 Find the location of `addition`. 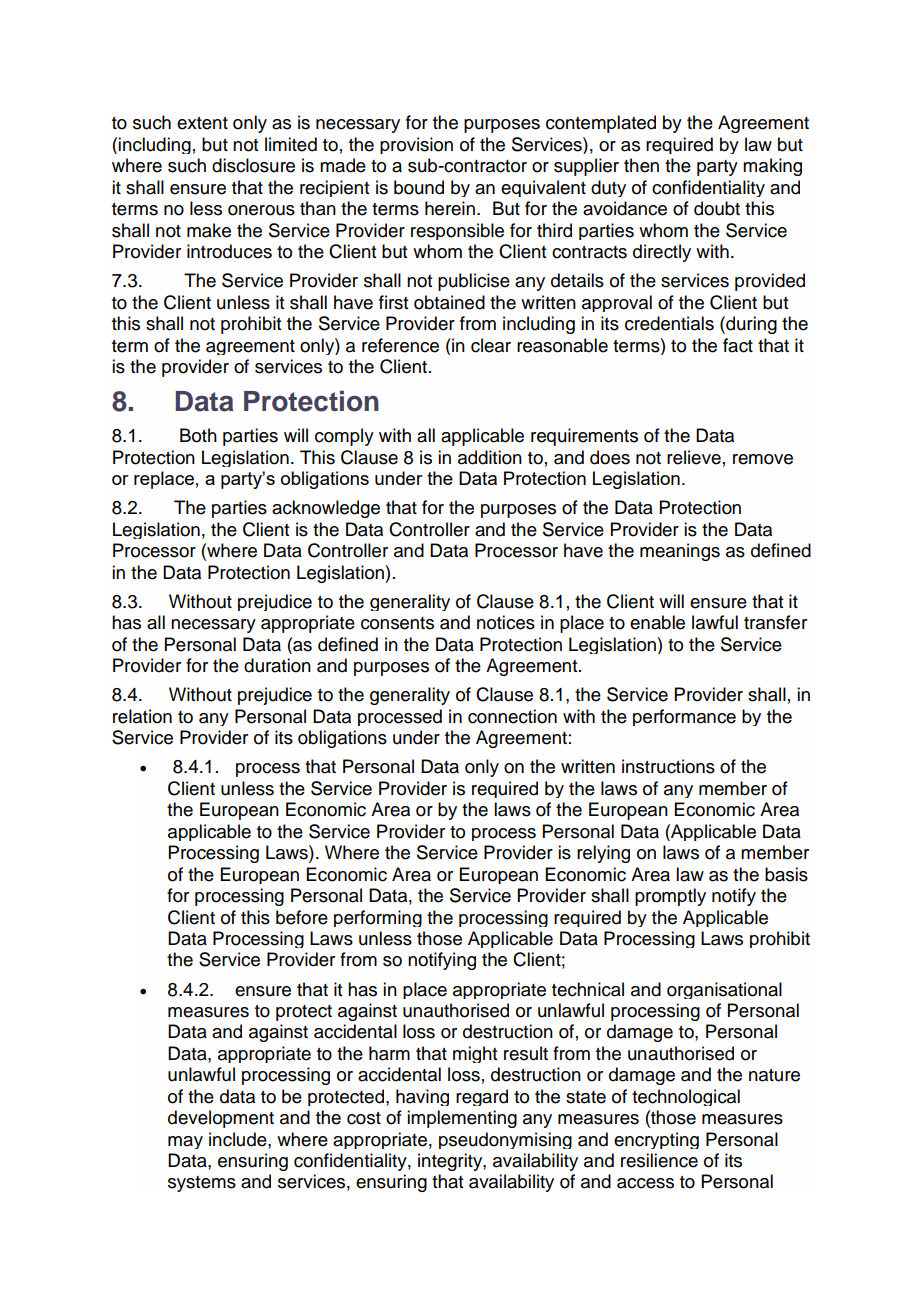

addition is located at coordinates (490, 457).
